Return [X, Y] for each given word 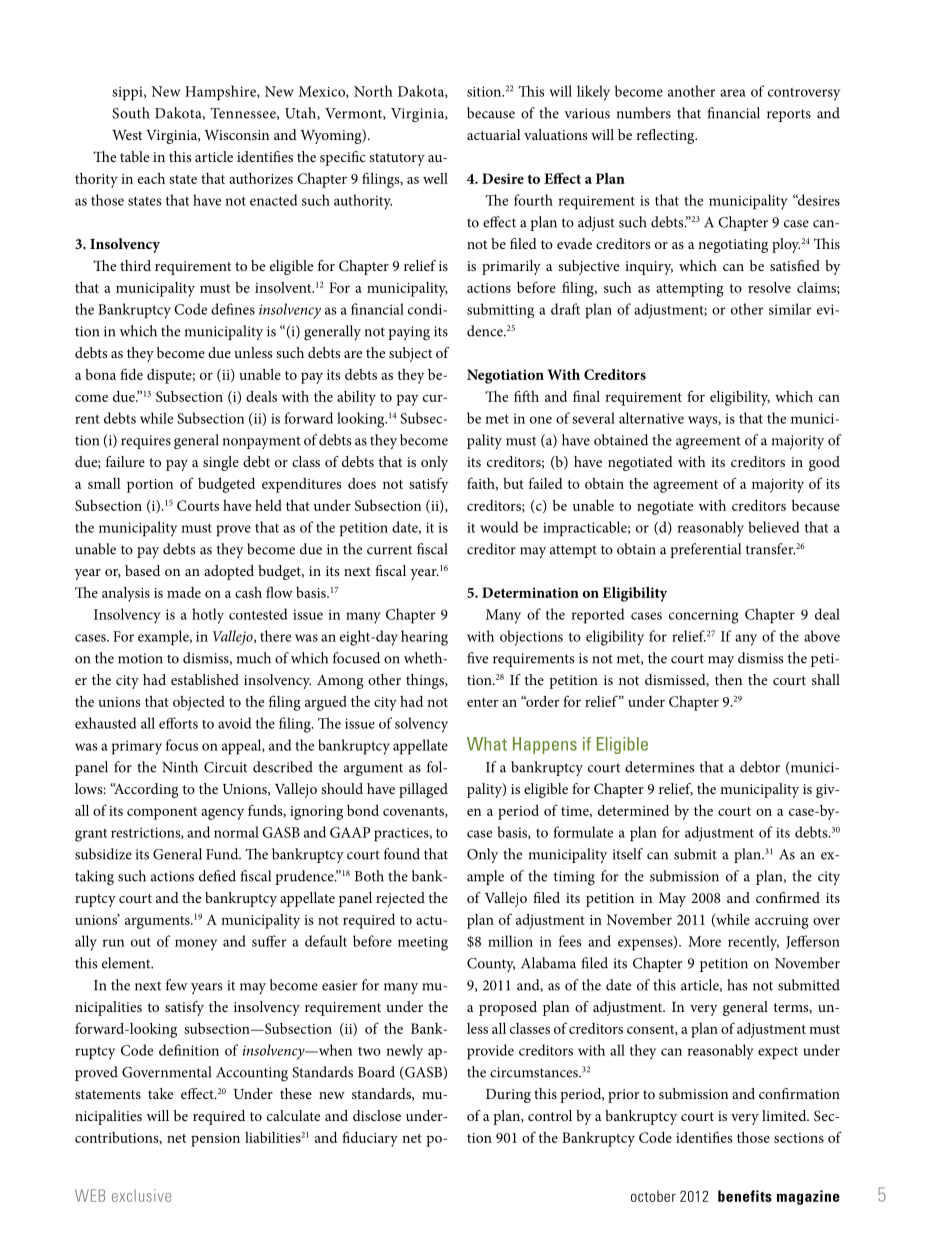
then [728, 679]
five [477, 658]
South [130, 113]
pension [215, 1140]
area [733, 93]
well [435, 178]
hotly [208, 616]
